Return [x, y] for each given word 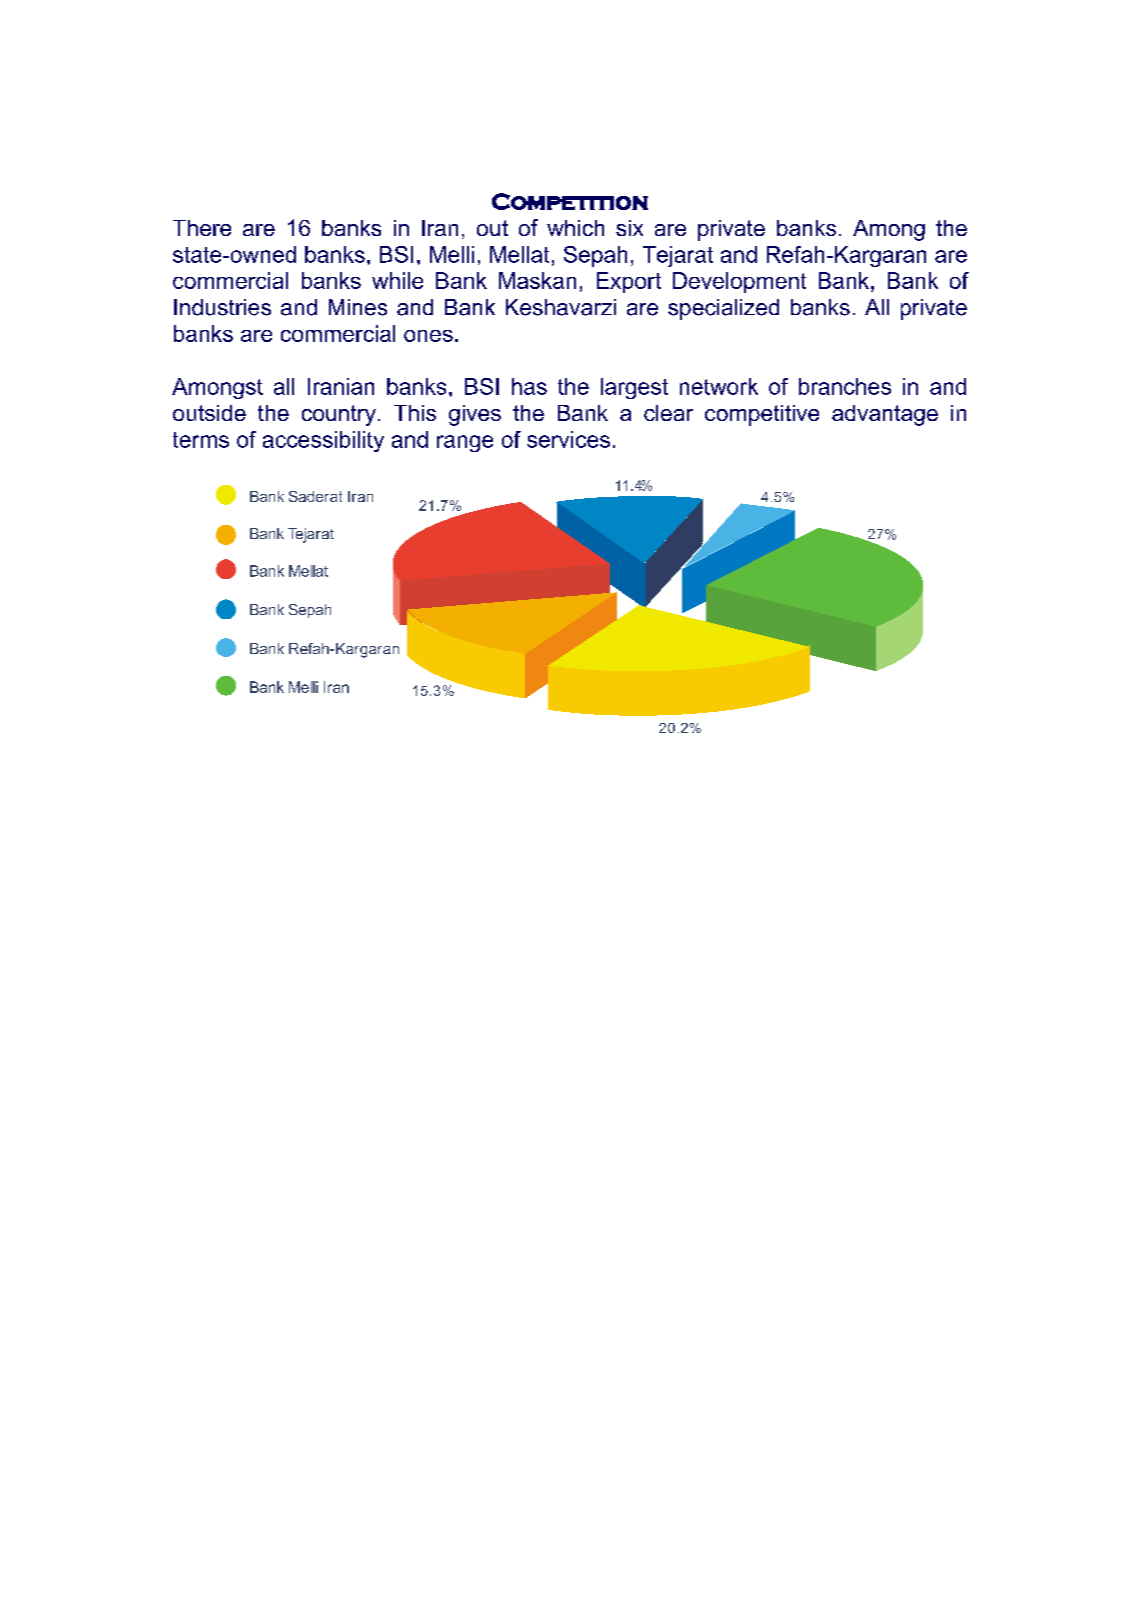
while [397, 280]
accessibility [323, 441]
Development [739, 282]
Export [629, 282]
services [568, 439]
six [629, 228]
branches [845, 386]
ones [428, 336]
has [529, 386]
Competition [570, 201]
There [202, 228]
